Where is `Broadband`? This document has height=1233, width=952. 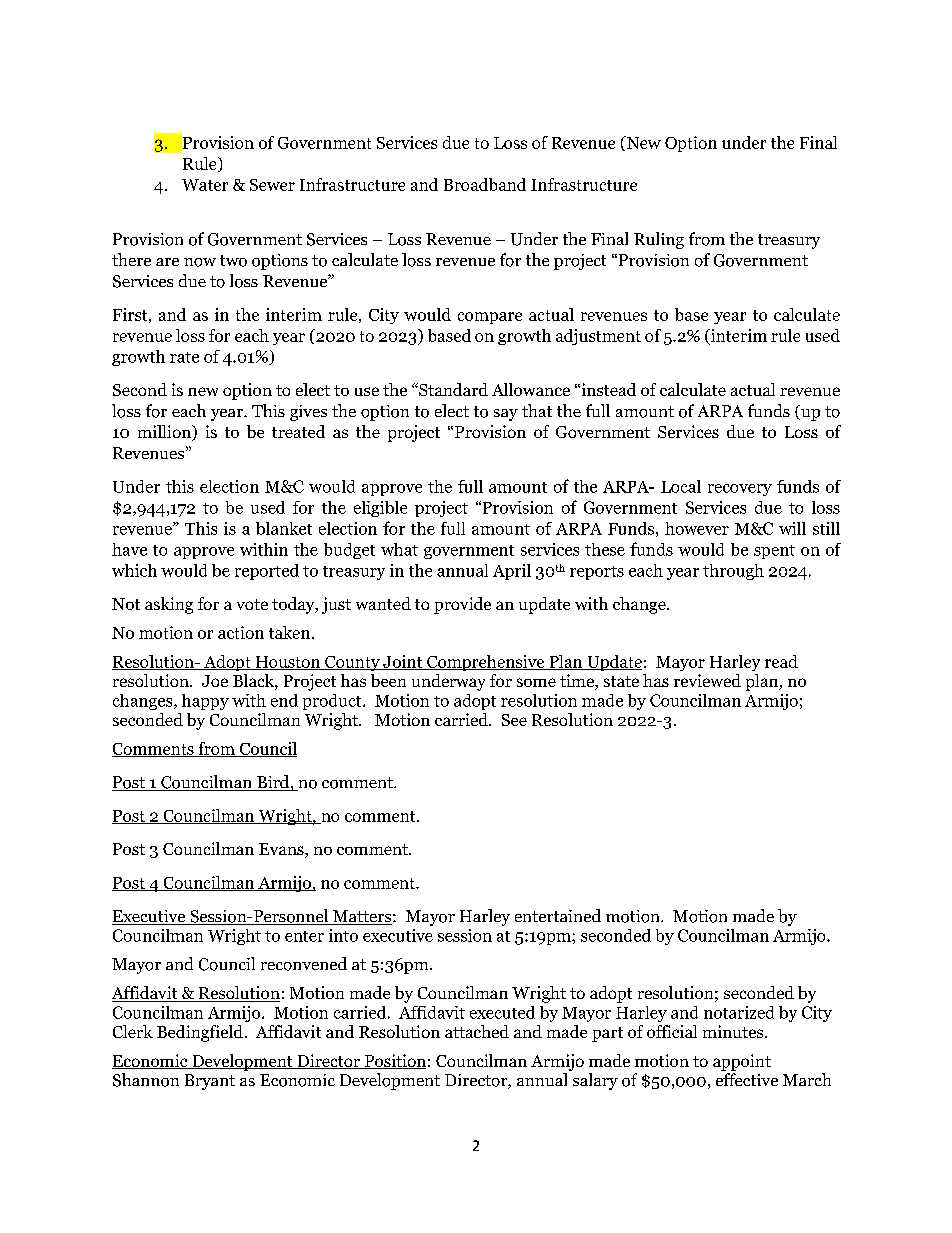 Broadband is located at coordinates (485, 184).
